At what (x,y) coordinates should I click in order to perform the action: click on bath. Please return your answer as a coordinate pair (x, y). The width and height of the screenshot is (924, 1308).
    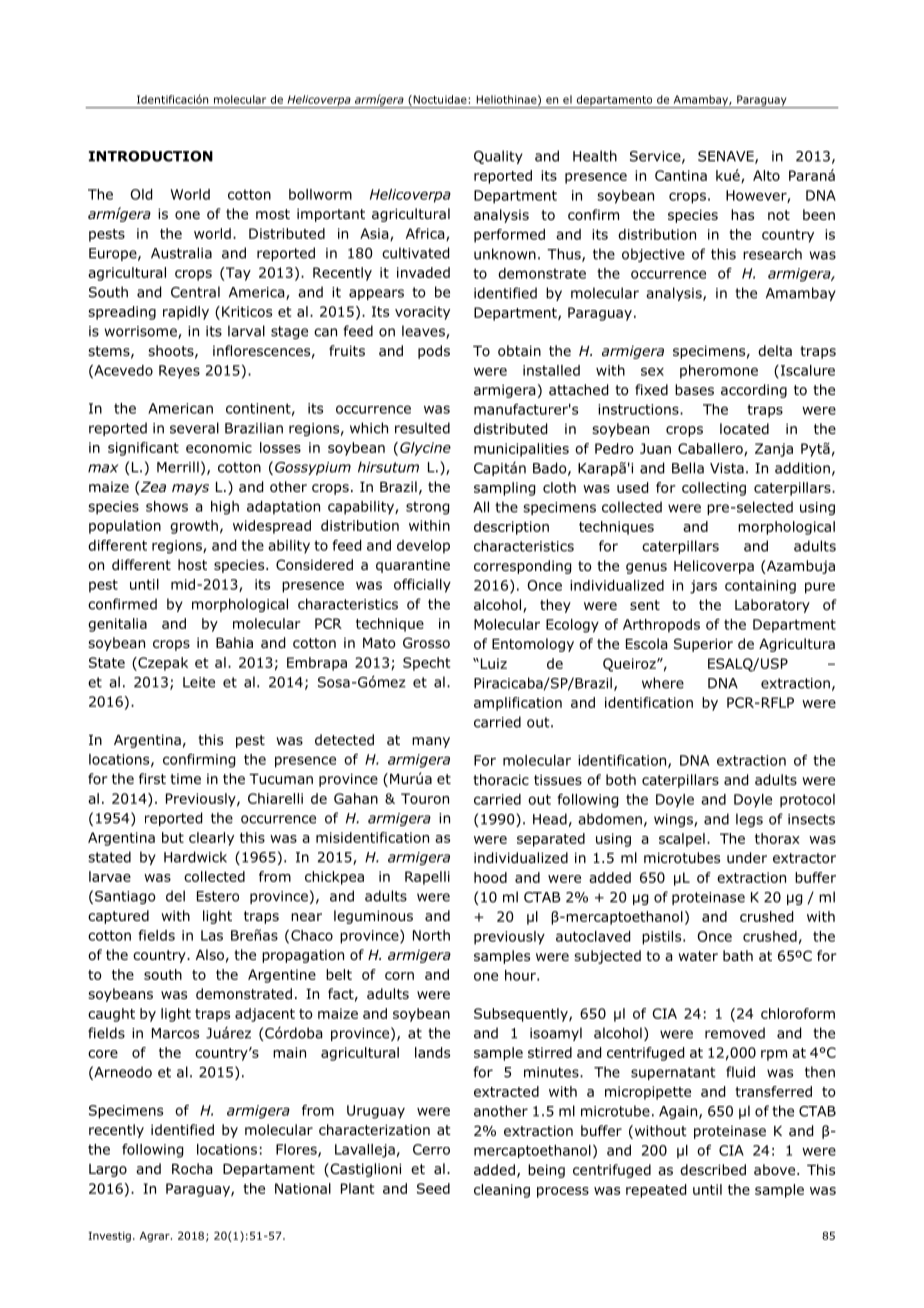
    Looking at the image, I should click on (738, 955).
